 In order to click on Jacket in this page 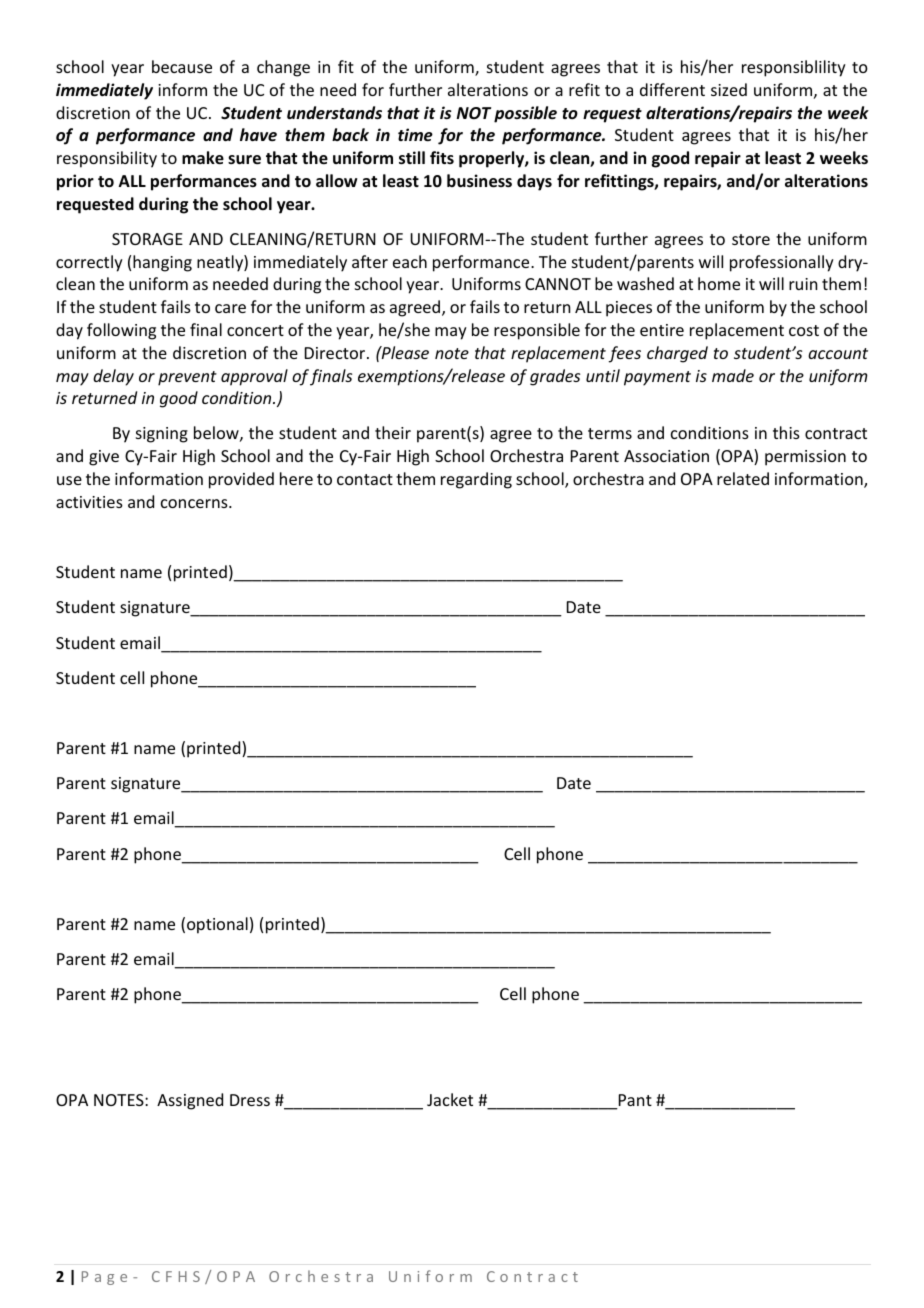, I will do `click(450, 1099)`.
